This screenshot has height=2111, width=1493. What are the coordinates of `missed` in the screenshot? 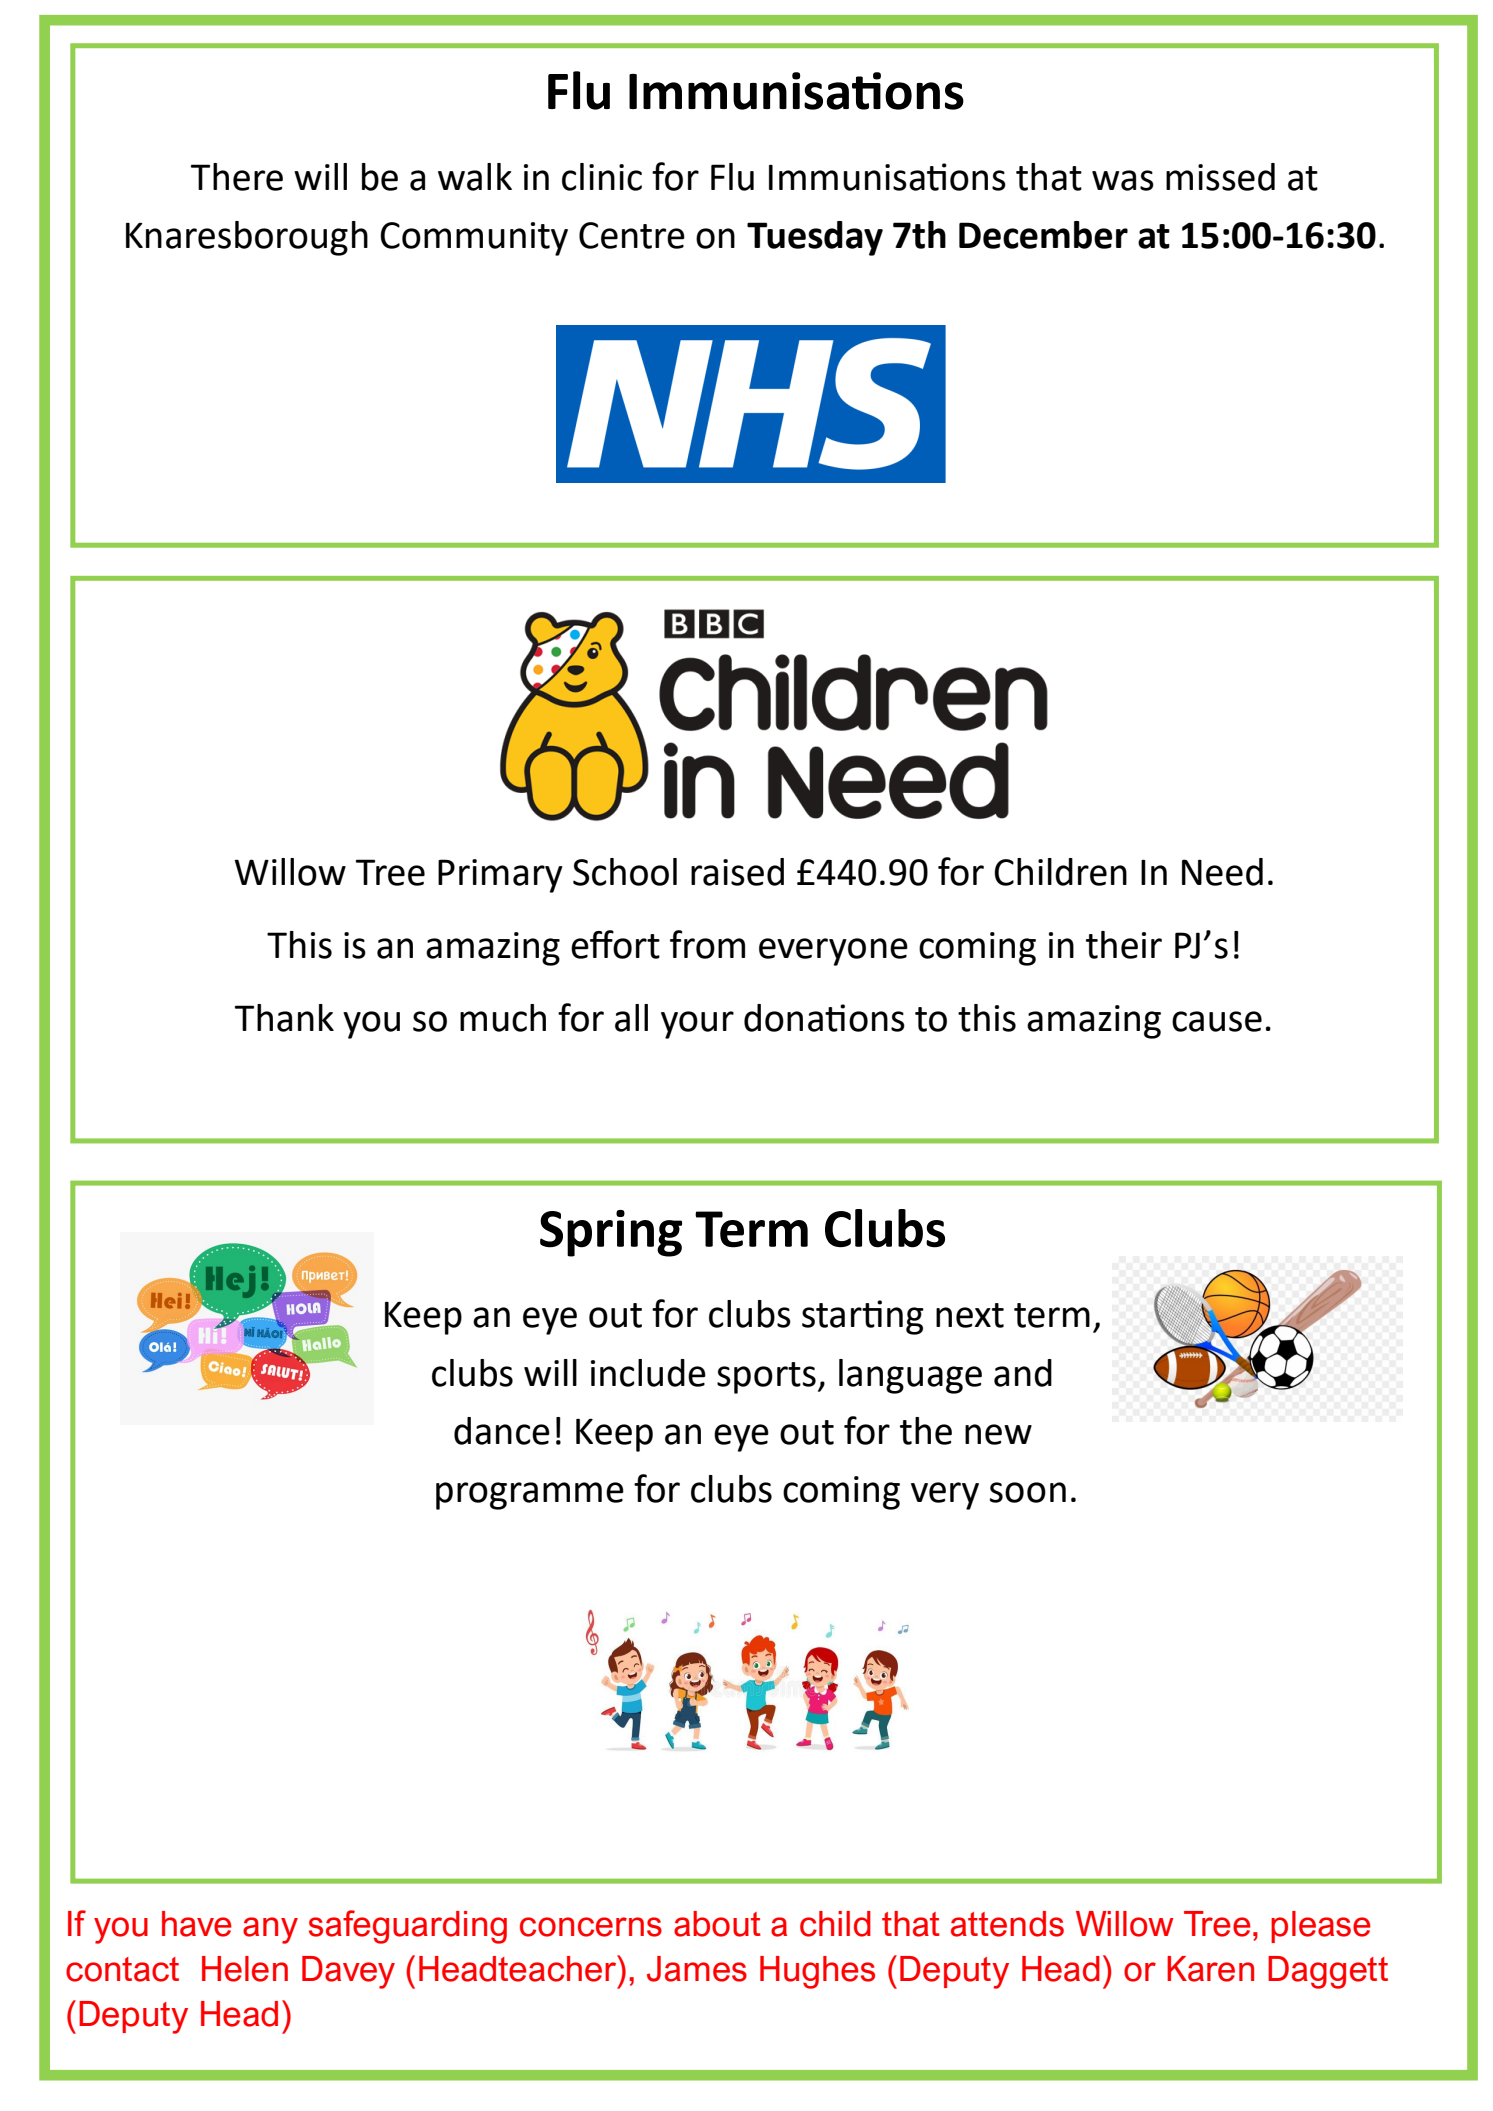 It's located at (1220, 177).
